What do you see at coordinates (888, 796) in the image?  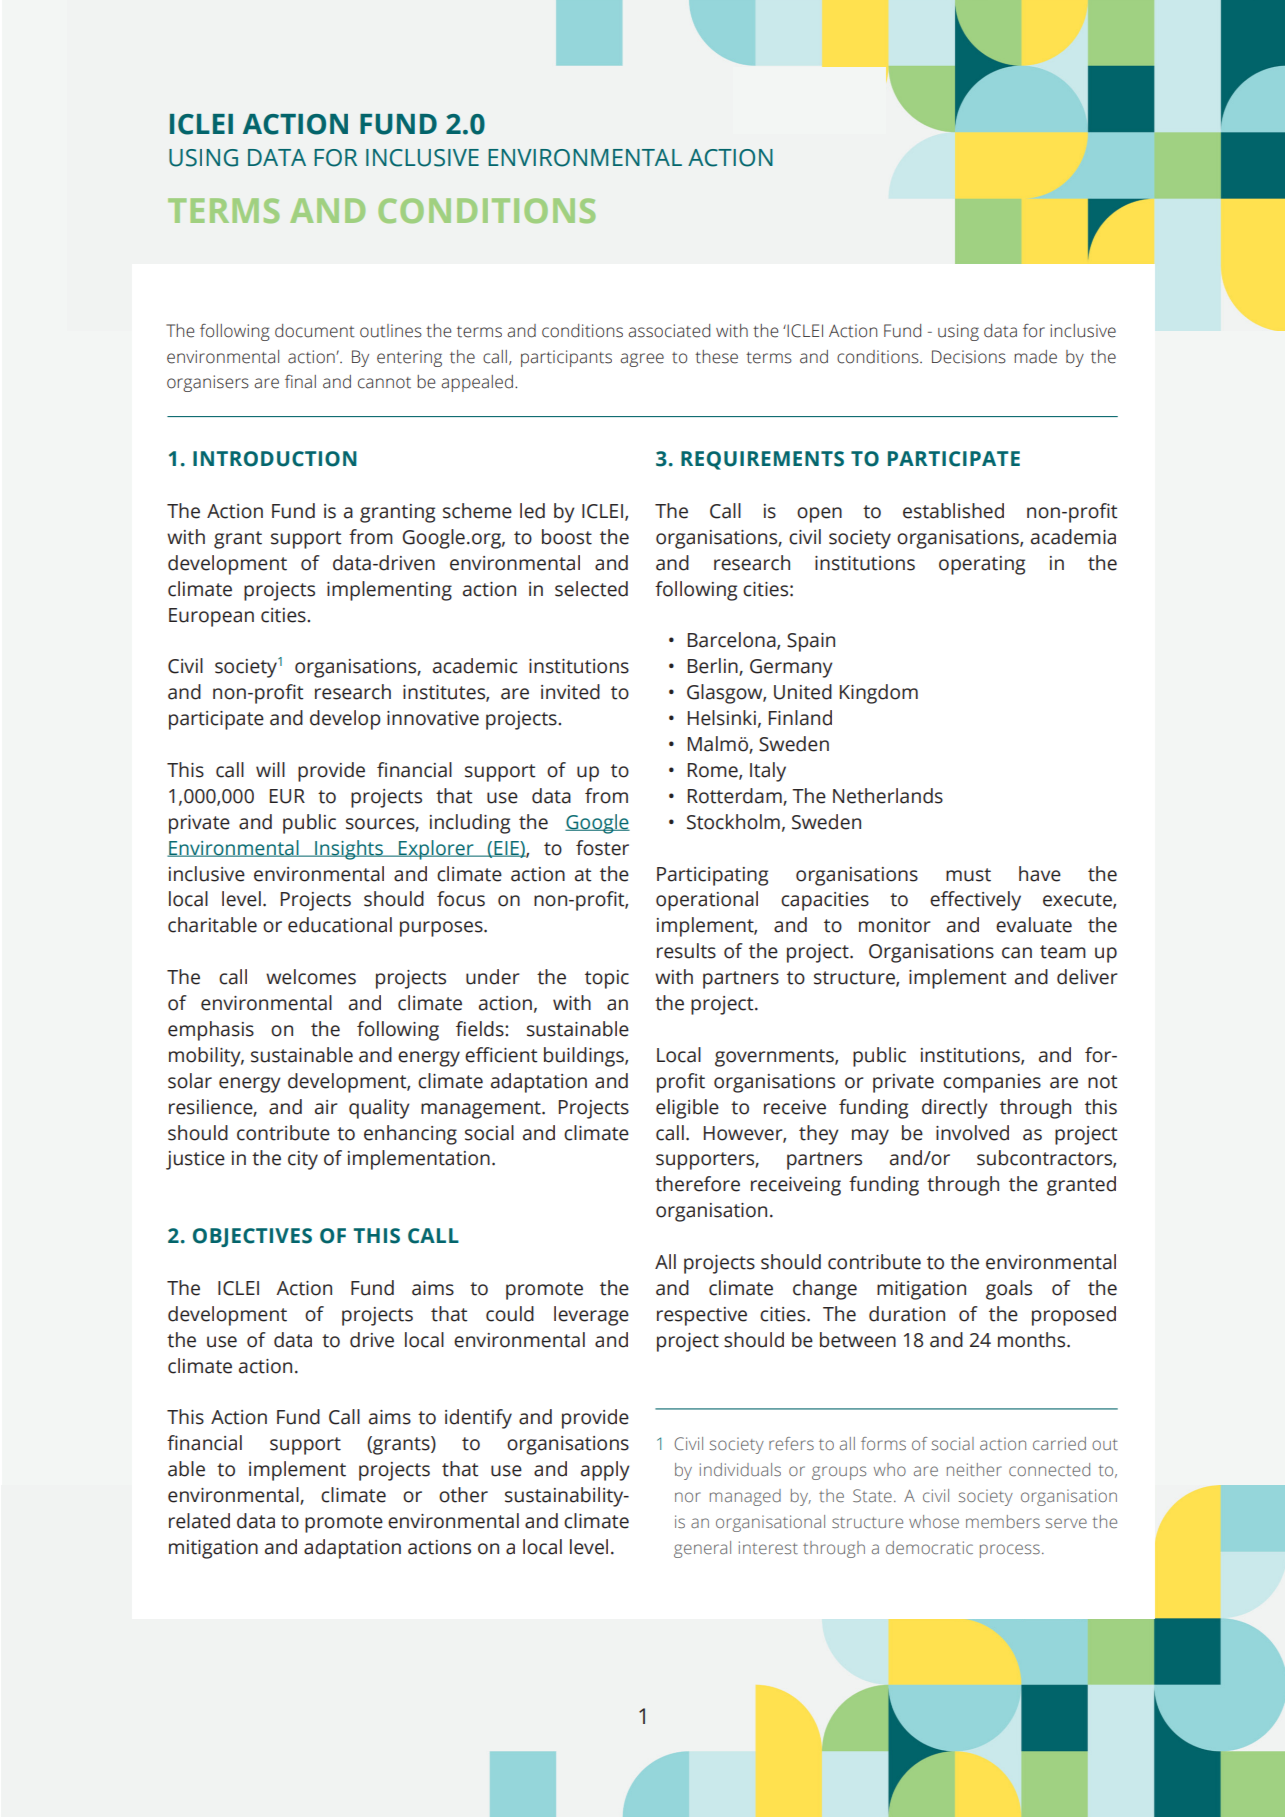 I see `Netherlands` at bounding box center [888, 796].
